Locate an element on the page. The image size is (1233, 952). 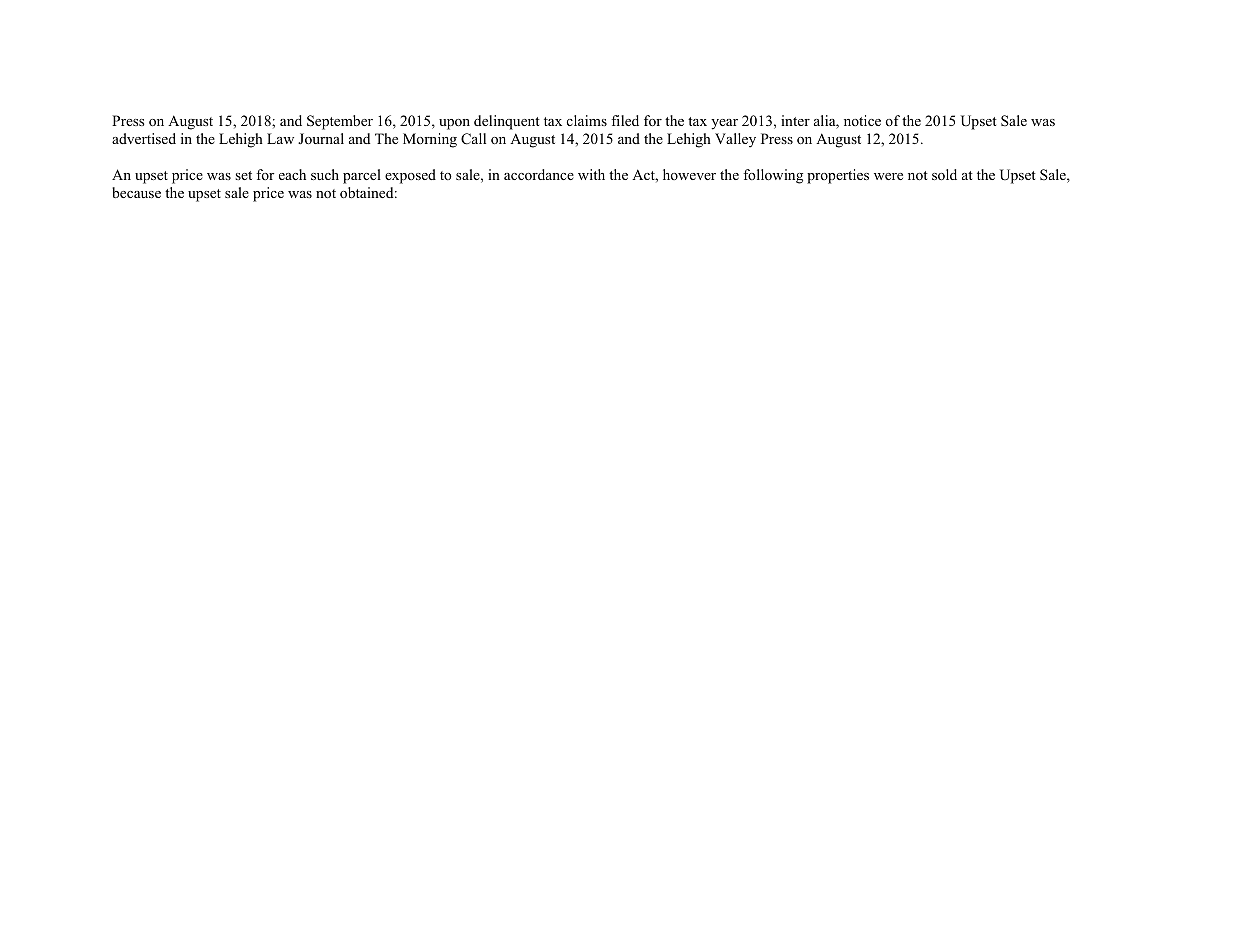
Valley is located at coordinates (735, 140).
